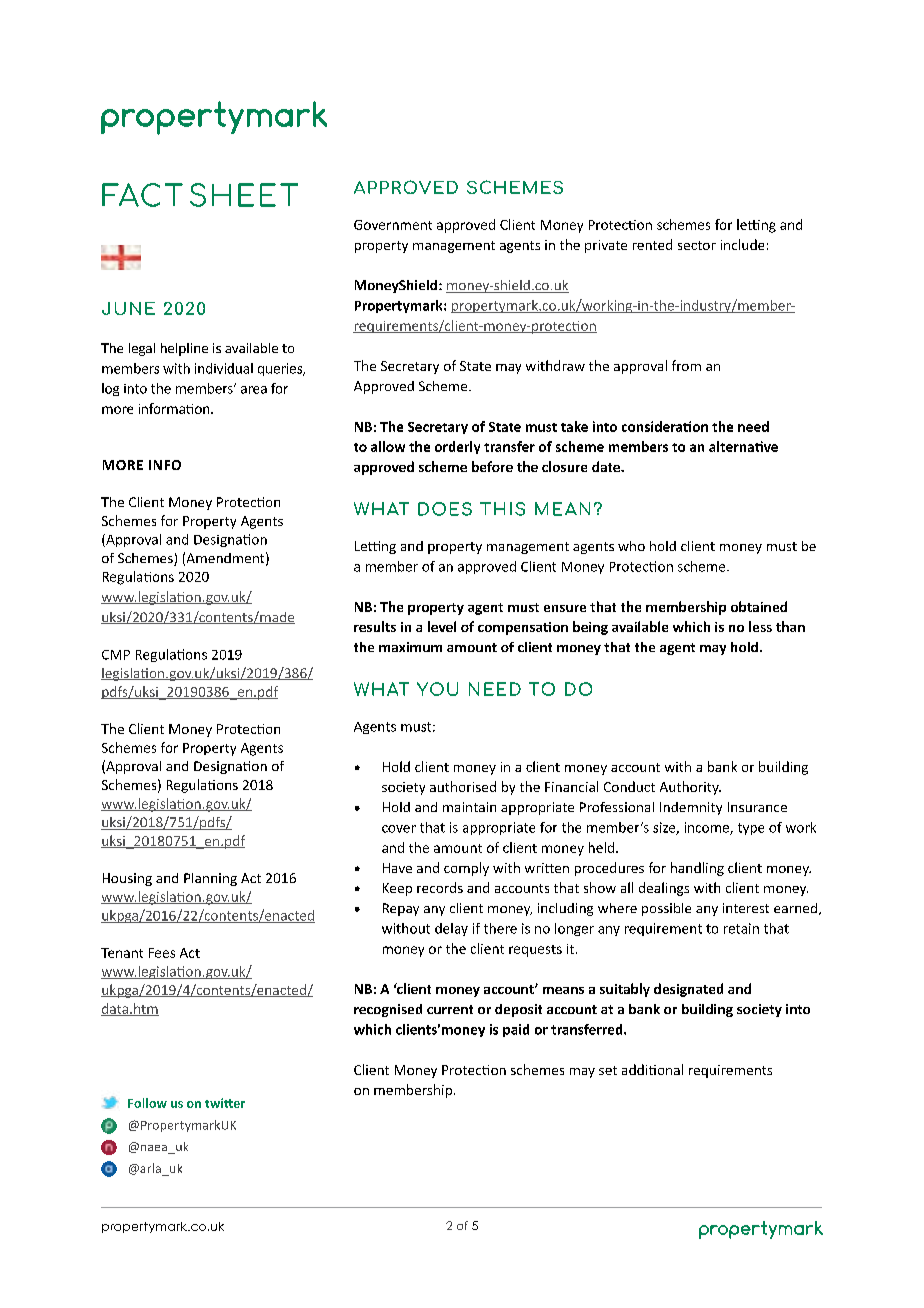  Describe the element at coordinates (142, 195) in the image. I see `FACT` at that location.
